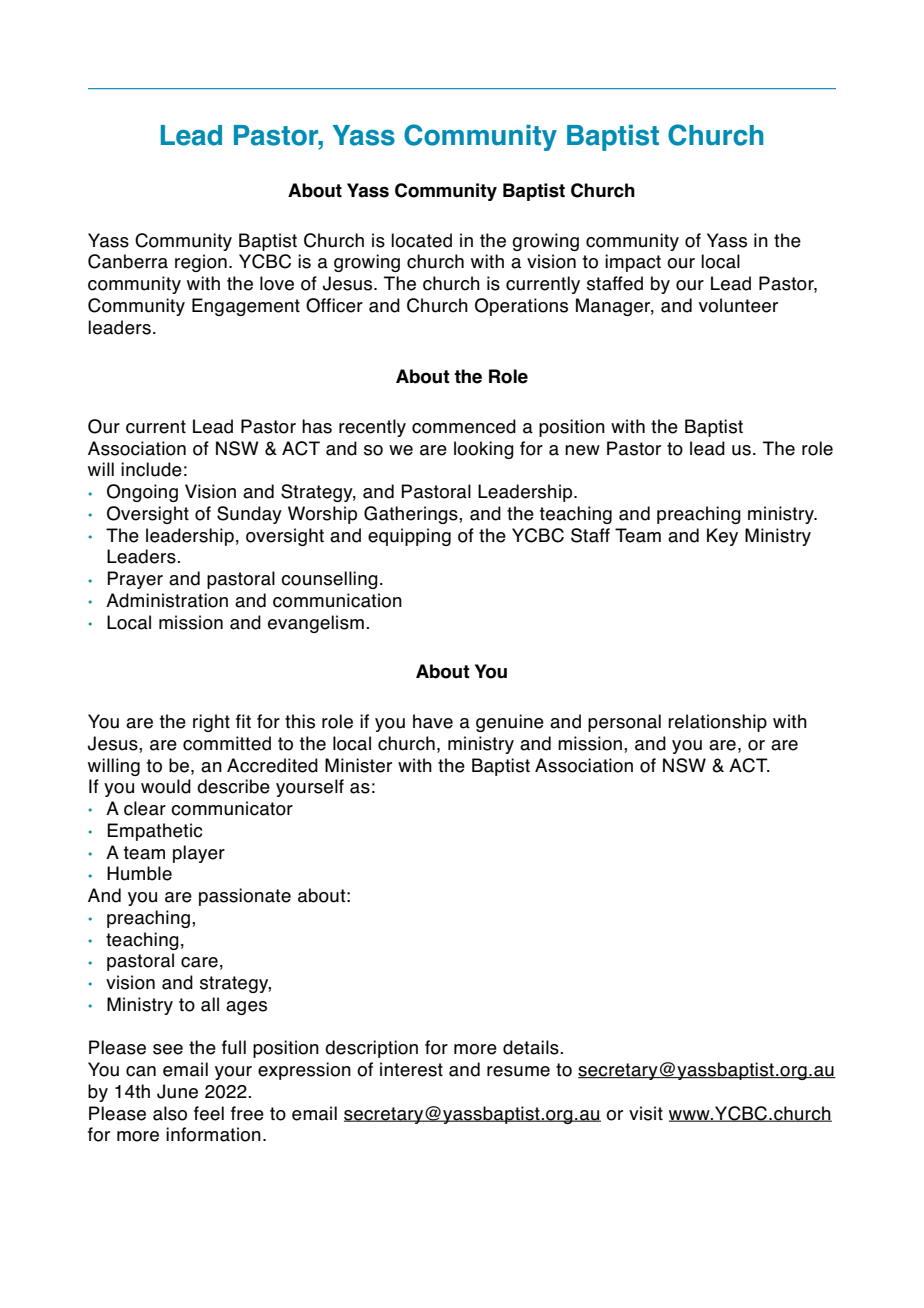  Describe the element at coordinates (201, 263) in the page. I see `region` at that location.
